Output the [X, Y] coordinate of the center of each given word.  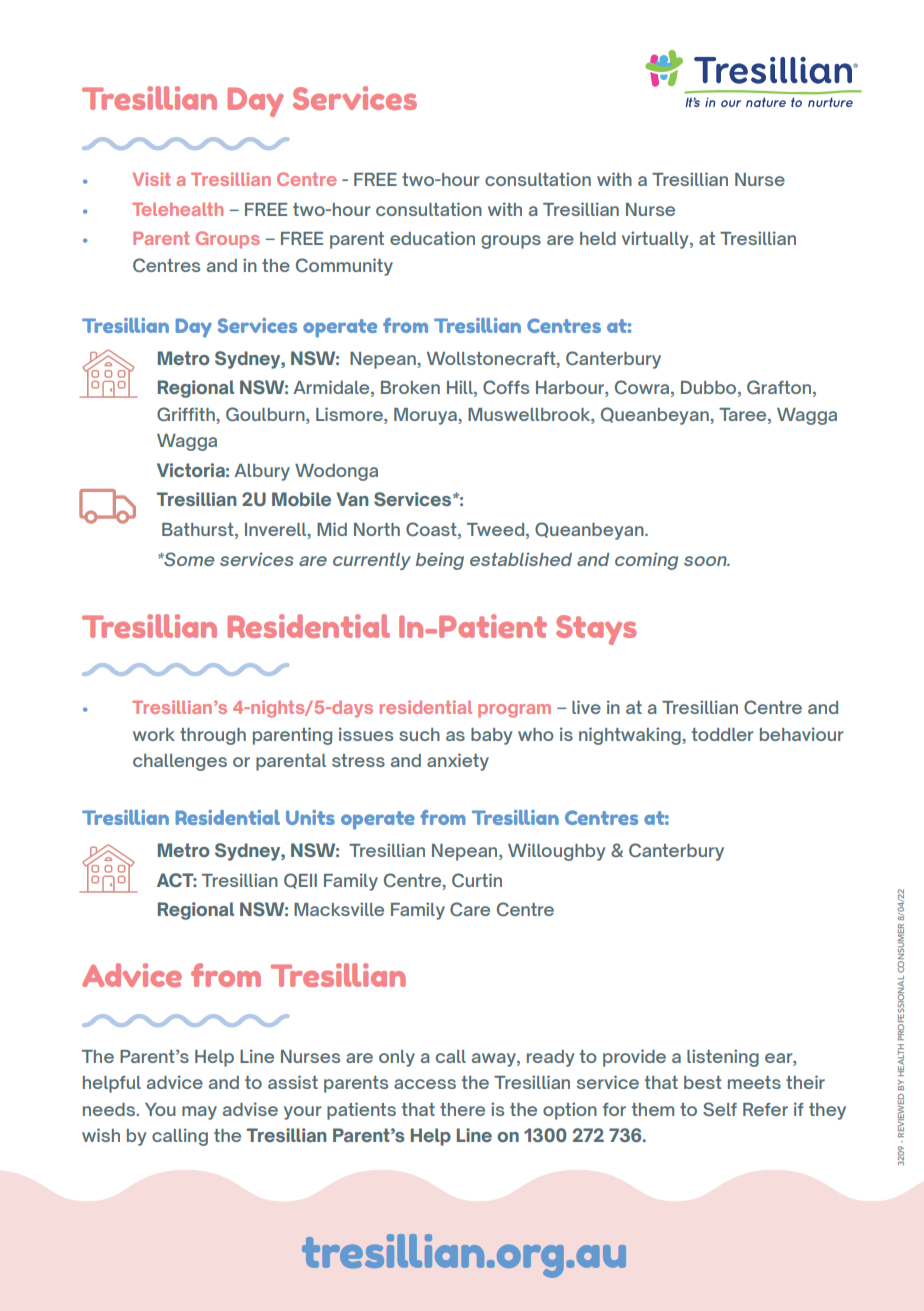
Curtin [477, 880]
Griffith [187, 415]
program [514, 711]
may [199, 1113]
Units [310, 817]
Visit [151, 179]
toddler [723, 734]
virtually [656, 240]
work [154, 734]
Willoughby [556, 852]
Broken [410, 387]
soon [706, 561]
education [432, 238]
